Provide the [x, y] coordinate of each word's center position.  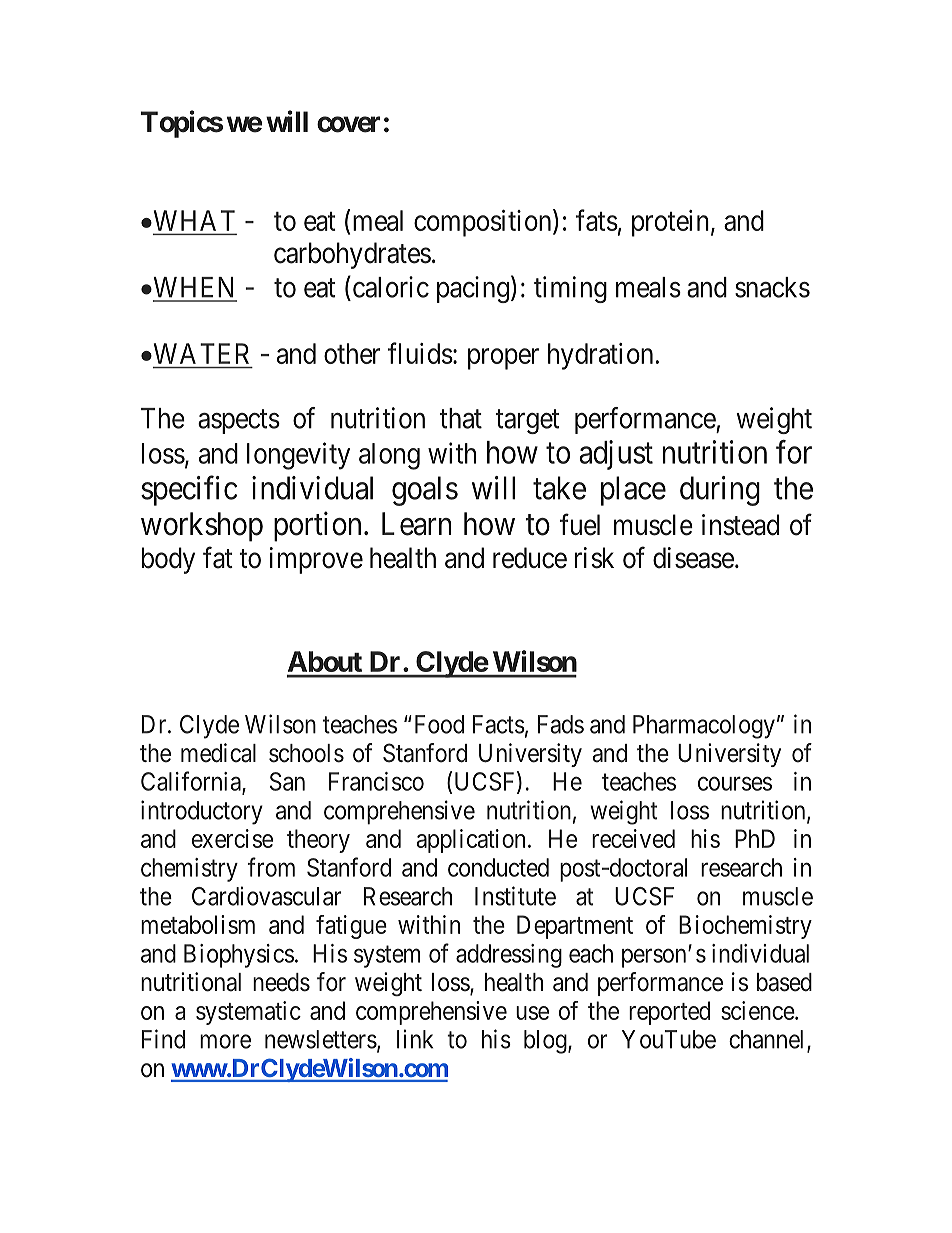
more [225, 1041]
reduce [530, 558]
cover [348, 124]
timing [570, 289]
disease [693, 558]
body [168, 560]
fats [597, 220]
